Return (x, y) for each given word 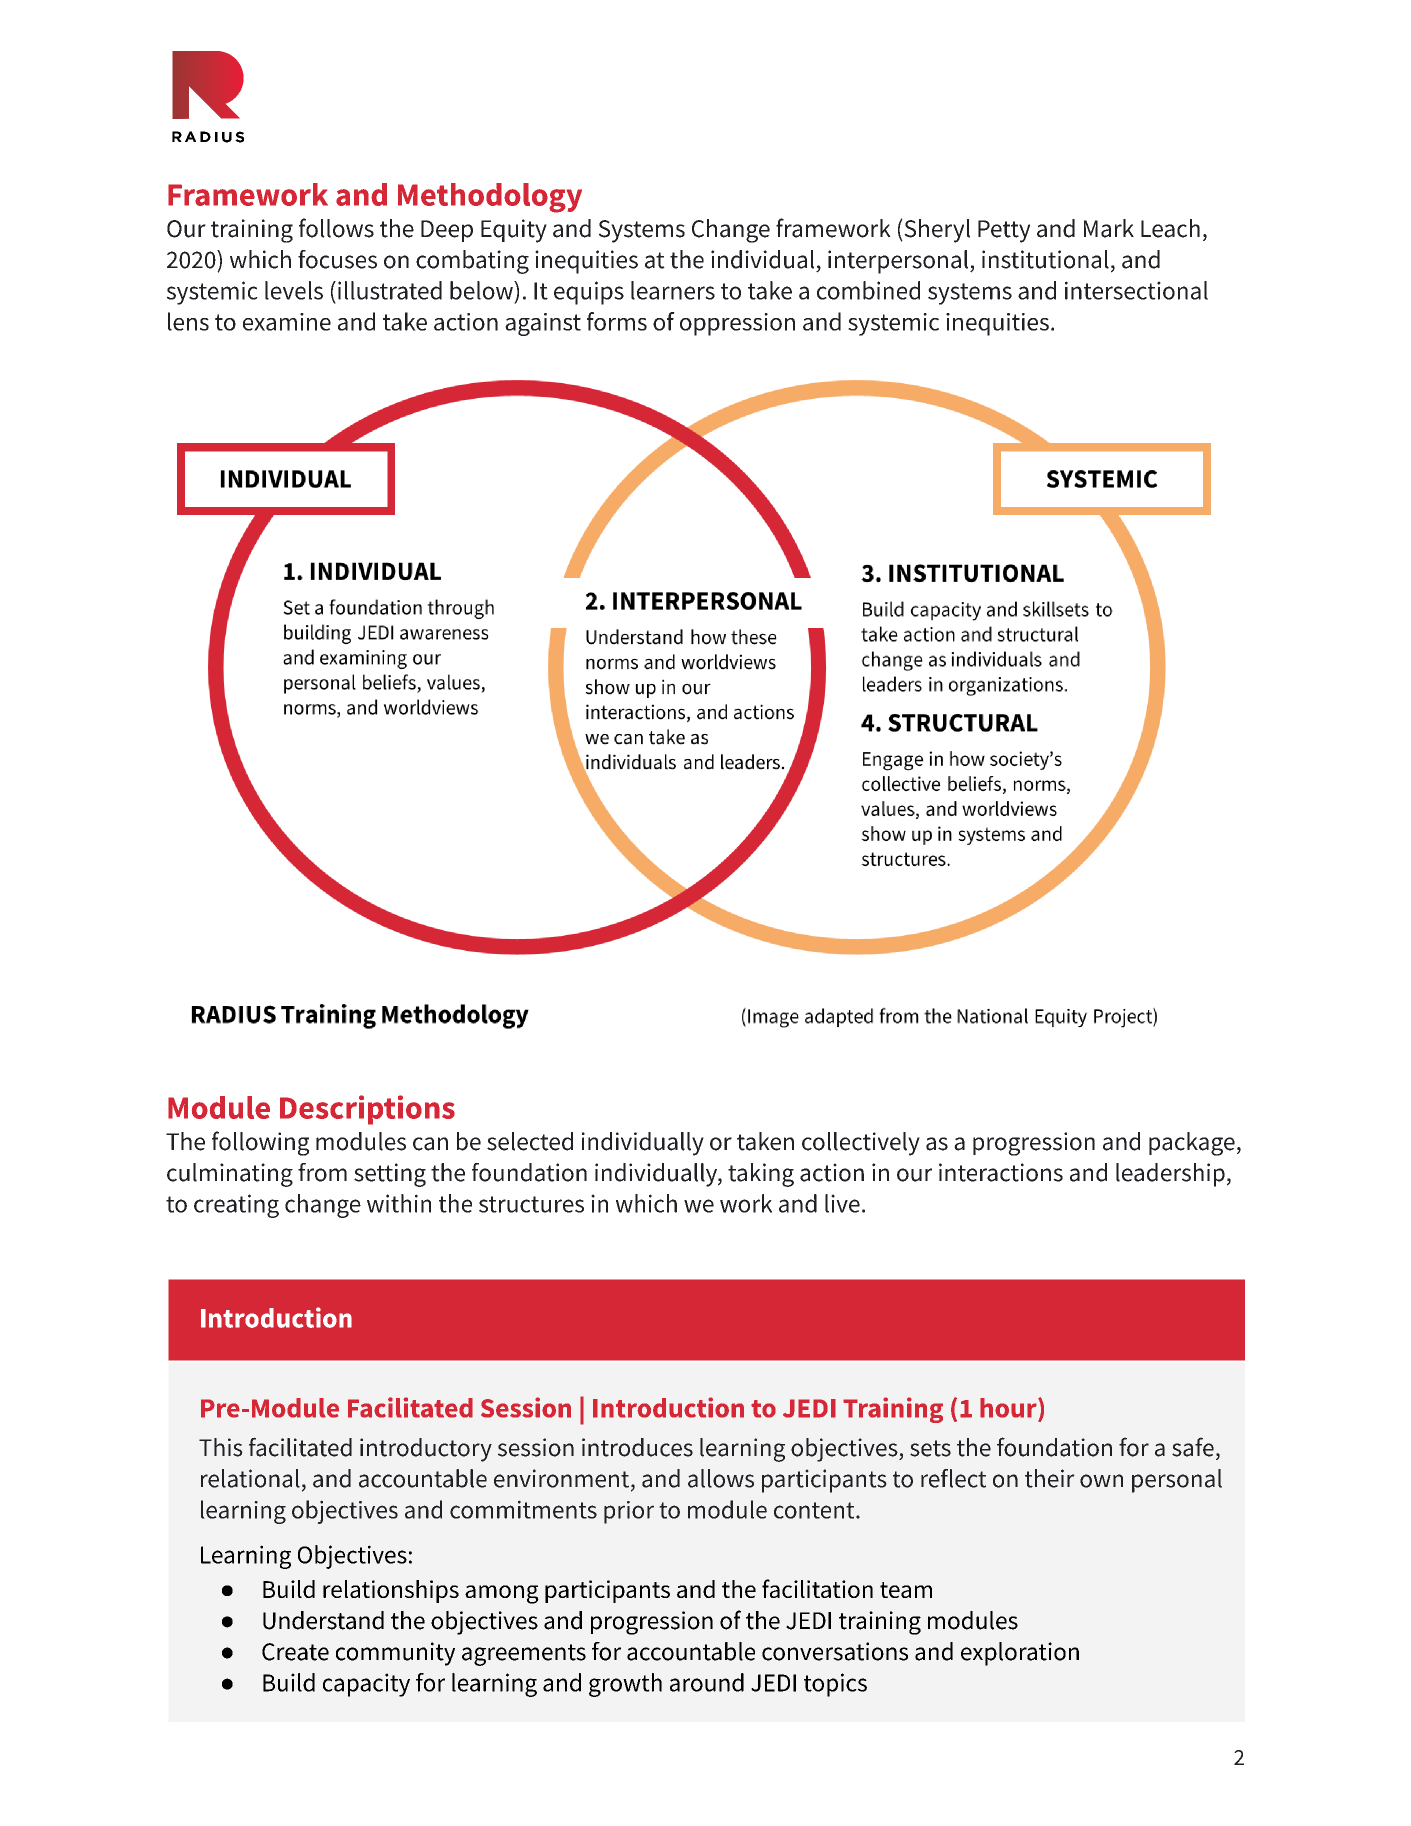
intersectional (1136, 290)
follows (336, 228)
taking (761, 1175)
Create (295, 1652)
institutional (1045, 259)
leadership (1170, 1175)
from (322, 1172)
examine (287, 322)
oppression (737, 324)
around (707, 1682)
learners (673, 290)
